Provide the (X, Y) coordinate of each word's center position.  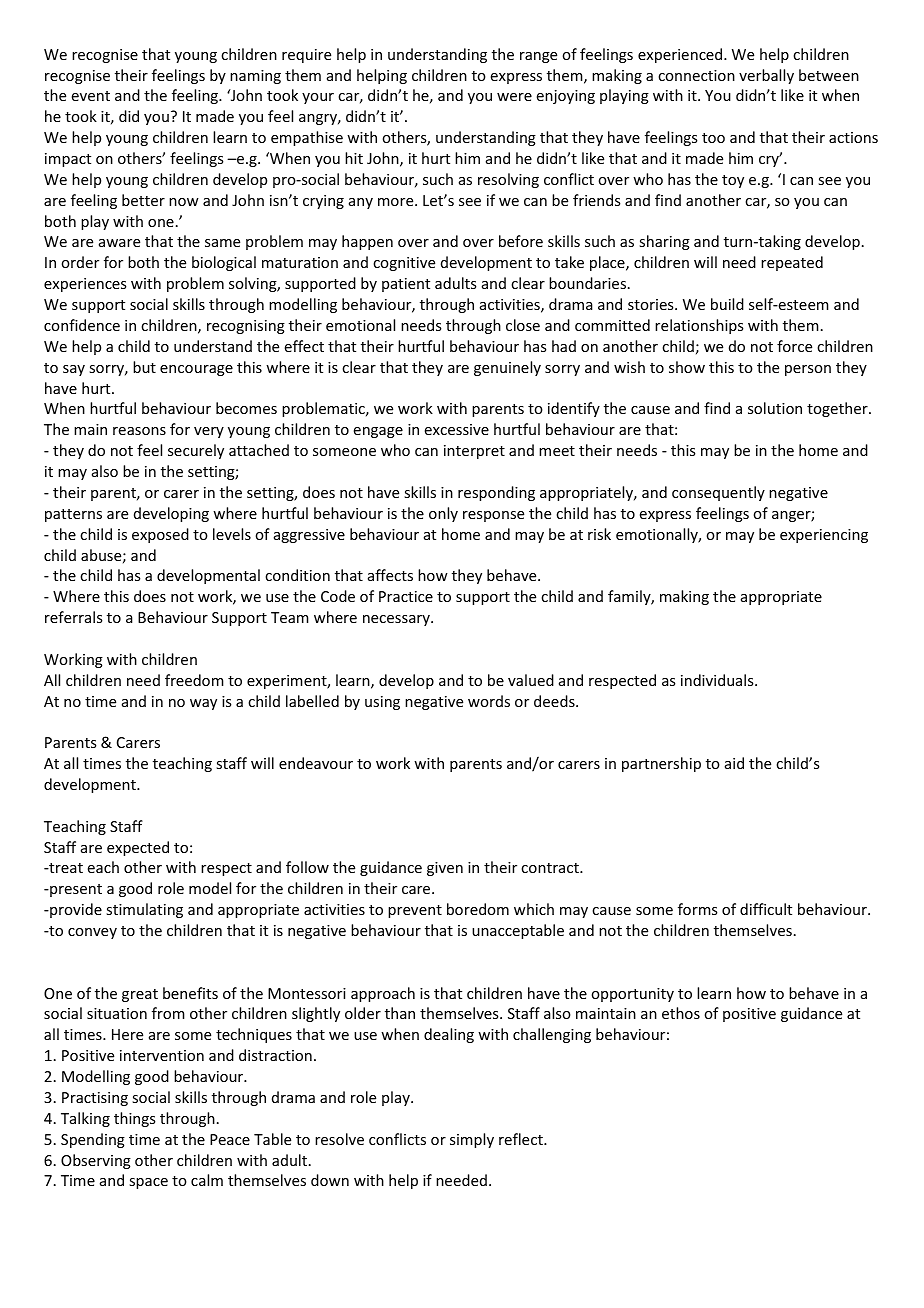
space (148, 1183)
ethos (681, 1013)
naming (255, 77)
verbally (766, 76)
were (514, 97)
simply (472, 1140)
